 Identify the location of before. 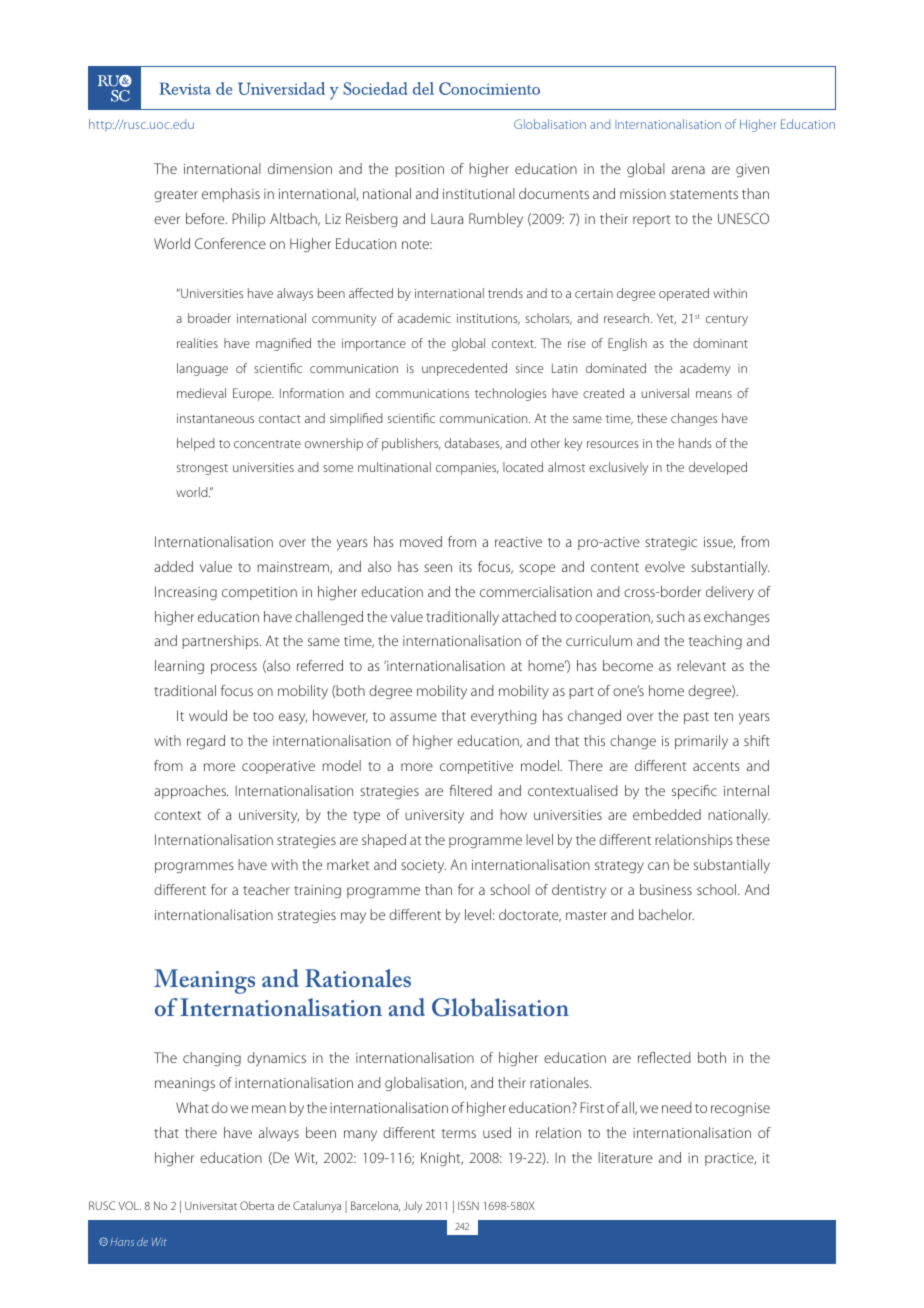
(206, 218).
